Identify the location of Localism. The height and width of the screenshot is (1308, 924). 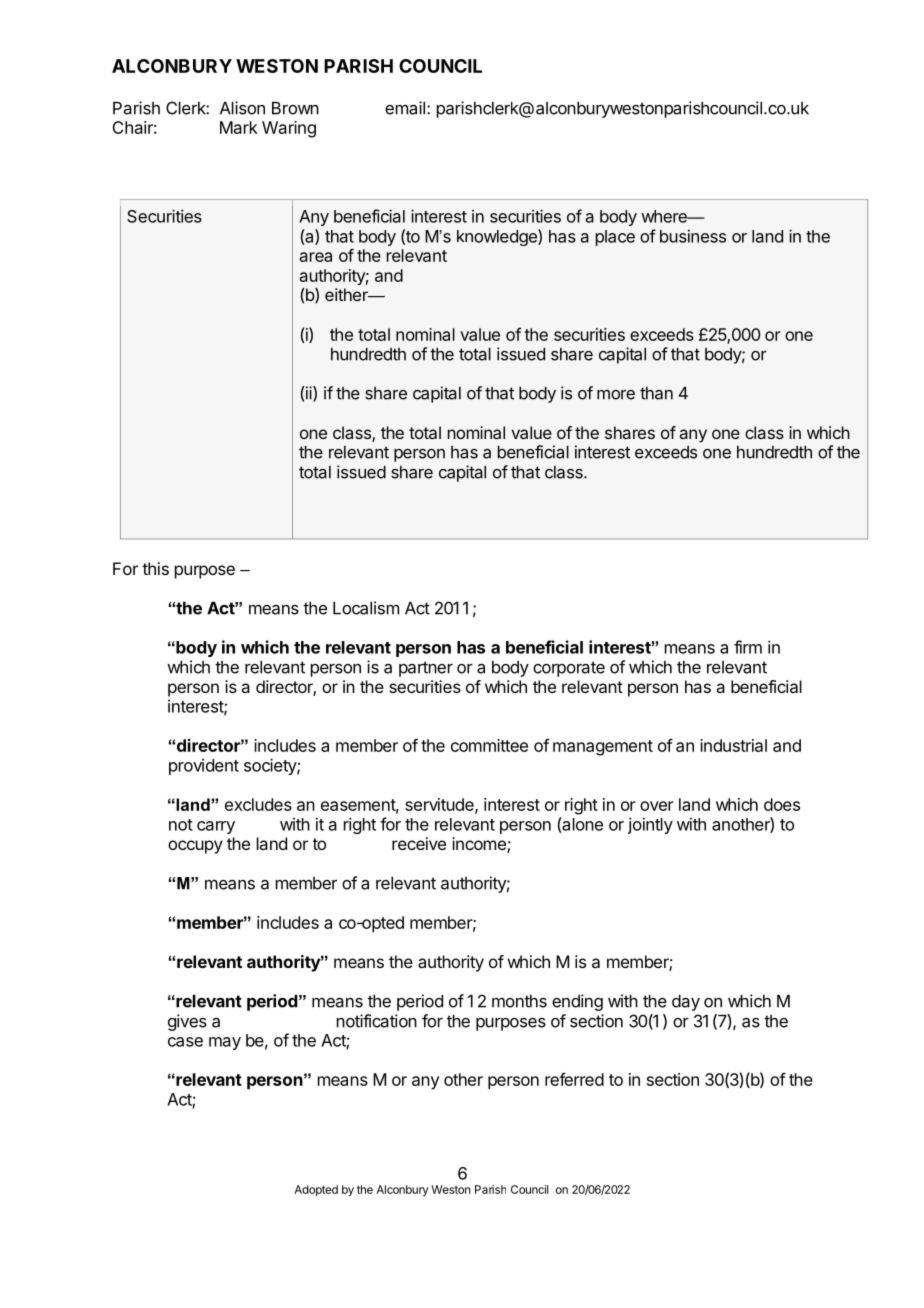
(366, 608).
